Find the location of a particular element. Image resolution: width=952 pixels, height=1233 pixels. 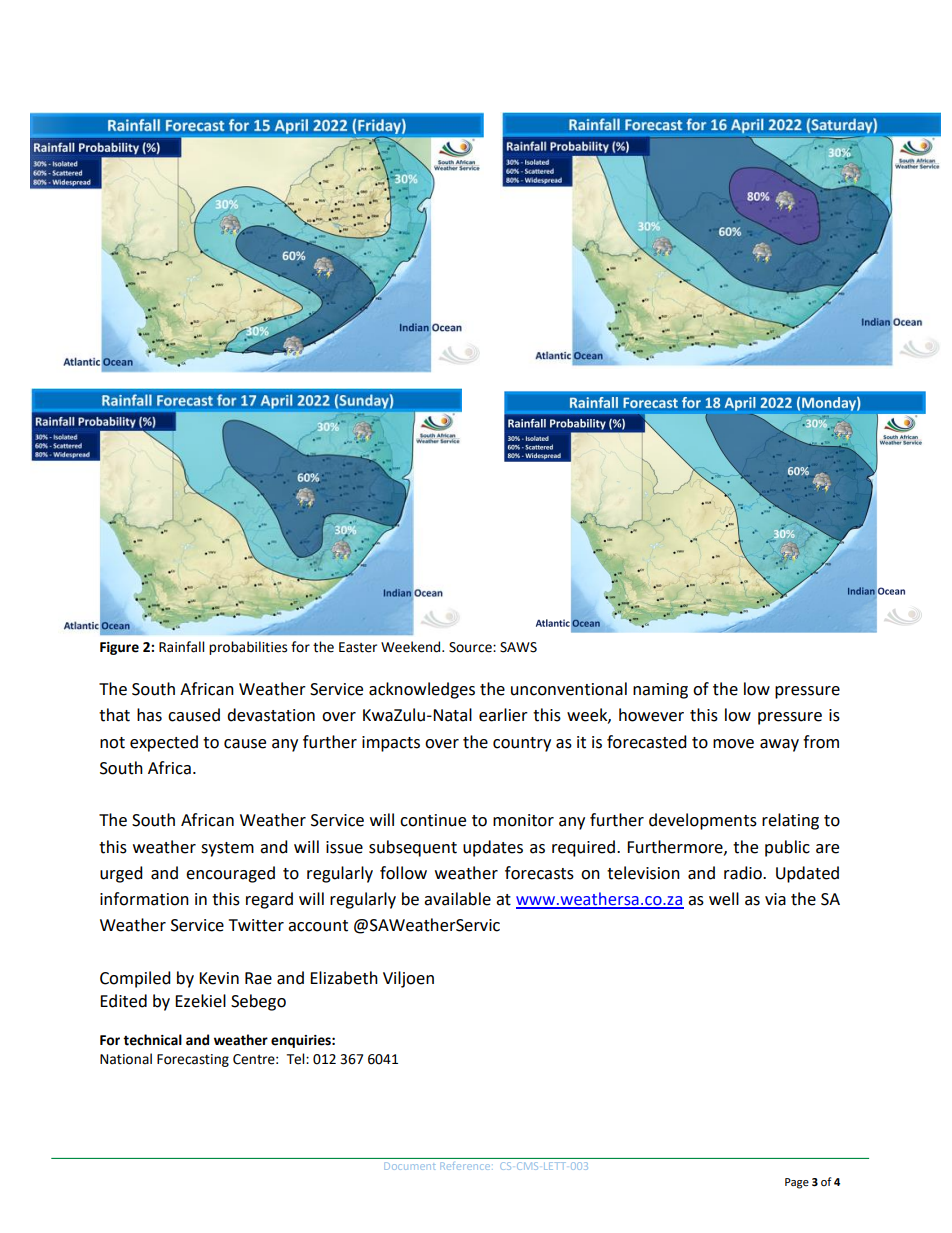

Page is located at coordinates (797, 1183).
